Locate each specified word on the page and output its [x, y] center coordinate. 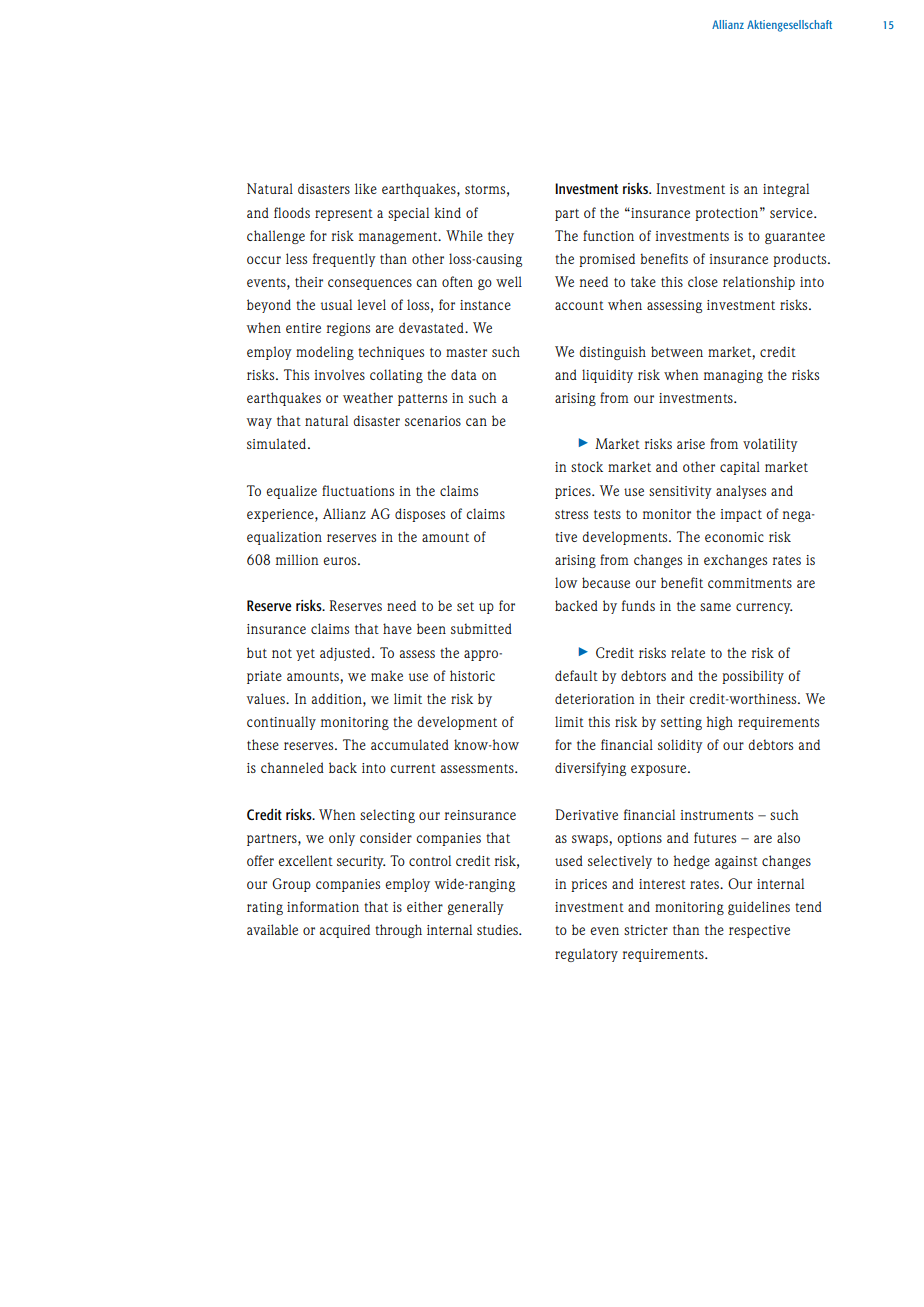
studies [498, 929]
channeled [292, 767]
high [719, 723]
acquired [345, 931]
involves [339, 374]
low [566, 582]
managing [733, 376]
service [792, 213]
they [501, 237]
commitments [750, 583]
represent [344, 215]
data [464, 374]
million [297, 559]
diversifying [590, 769]
